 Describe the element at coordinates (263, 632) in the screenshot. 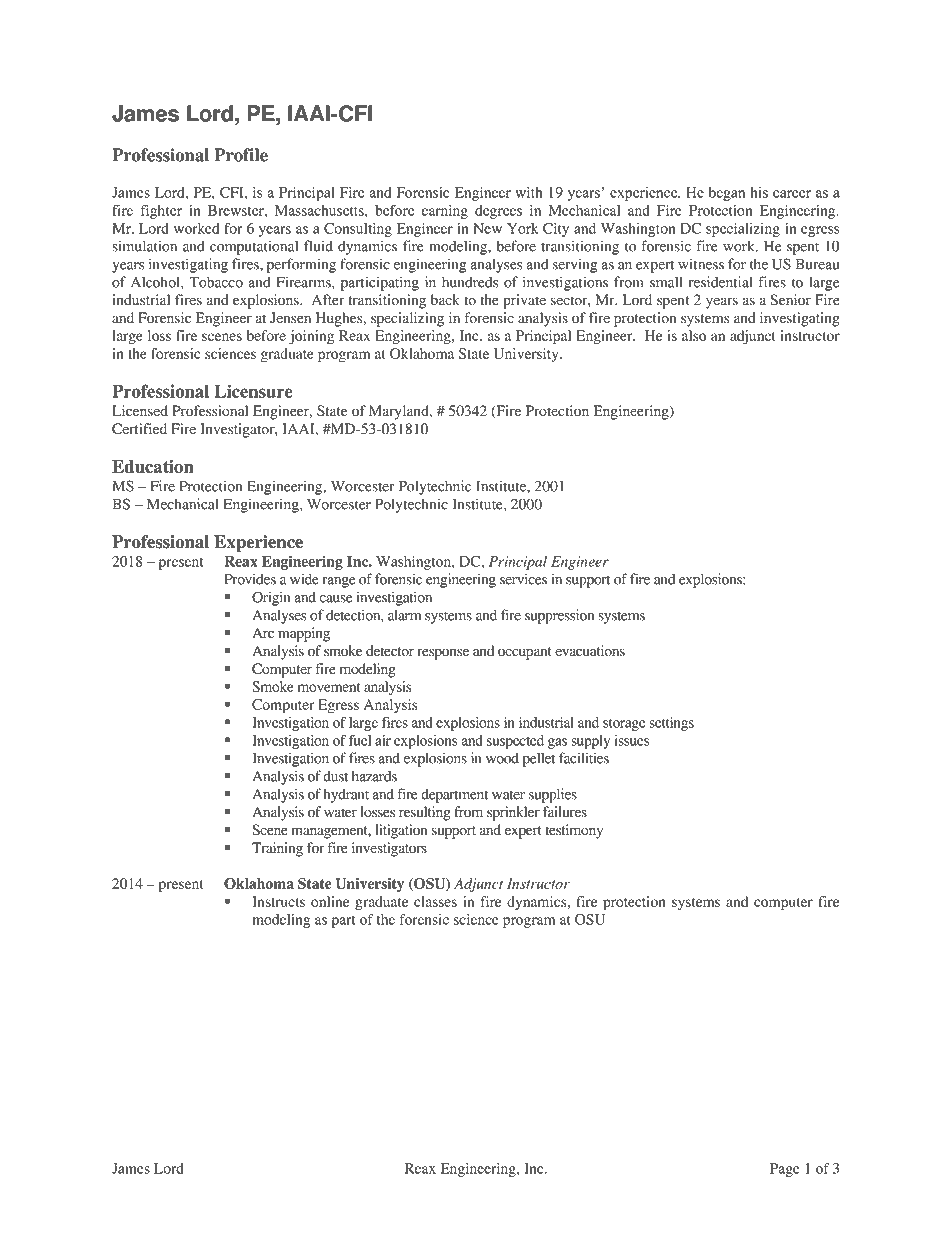

I see `Arc` at that location.
